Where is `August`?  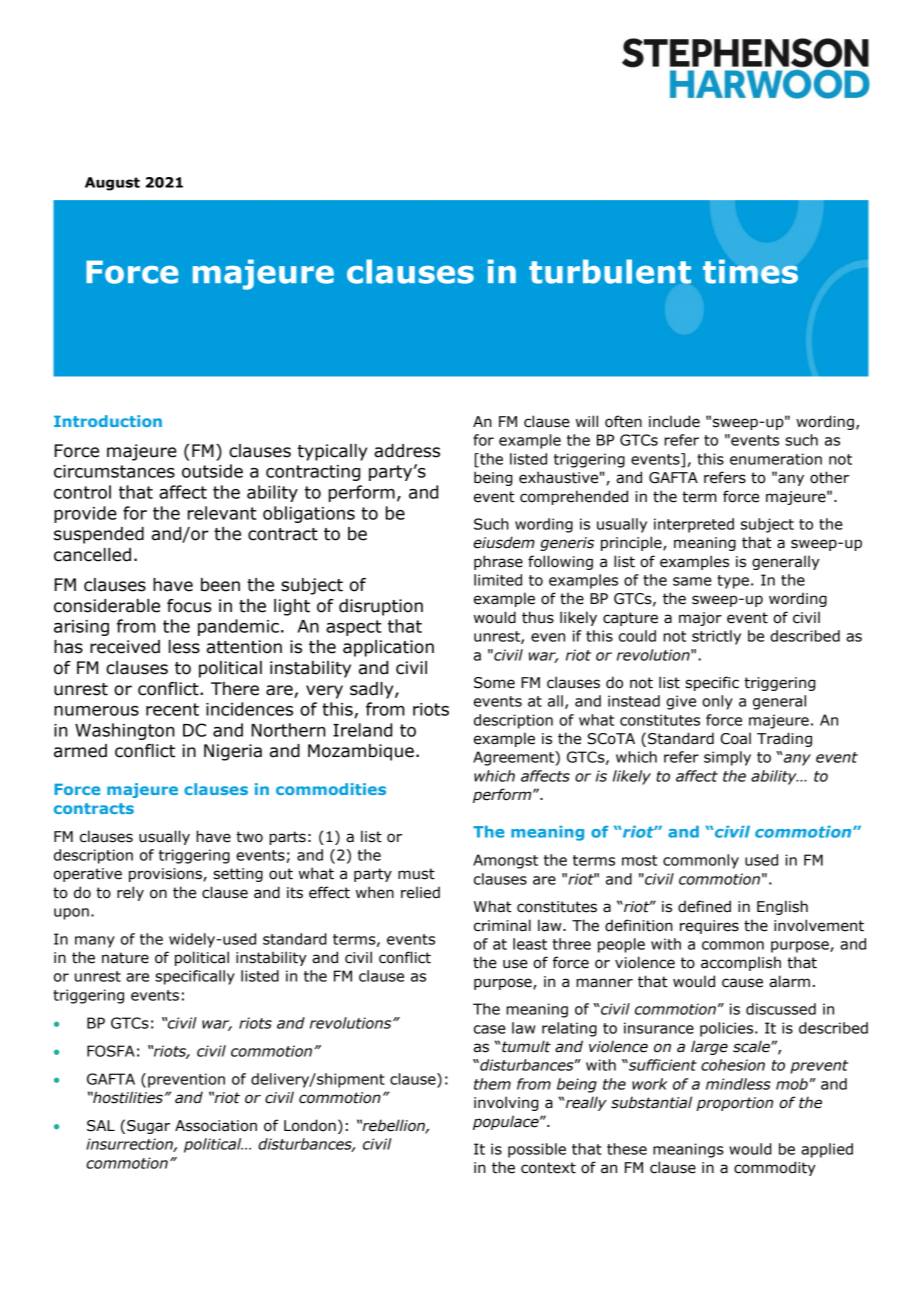
August is located at coordinates (112, 184).
